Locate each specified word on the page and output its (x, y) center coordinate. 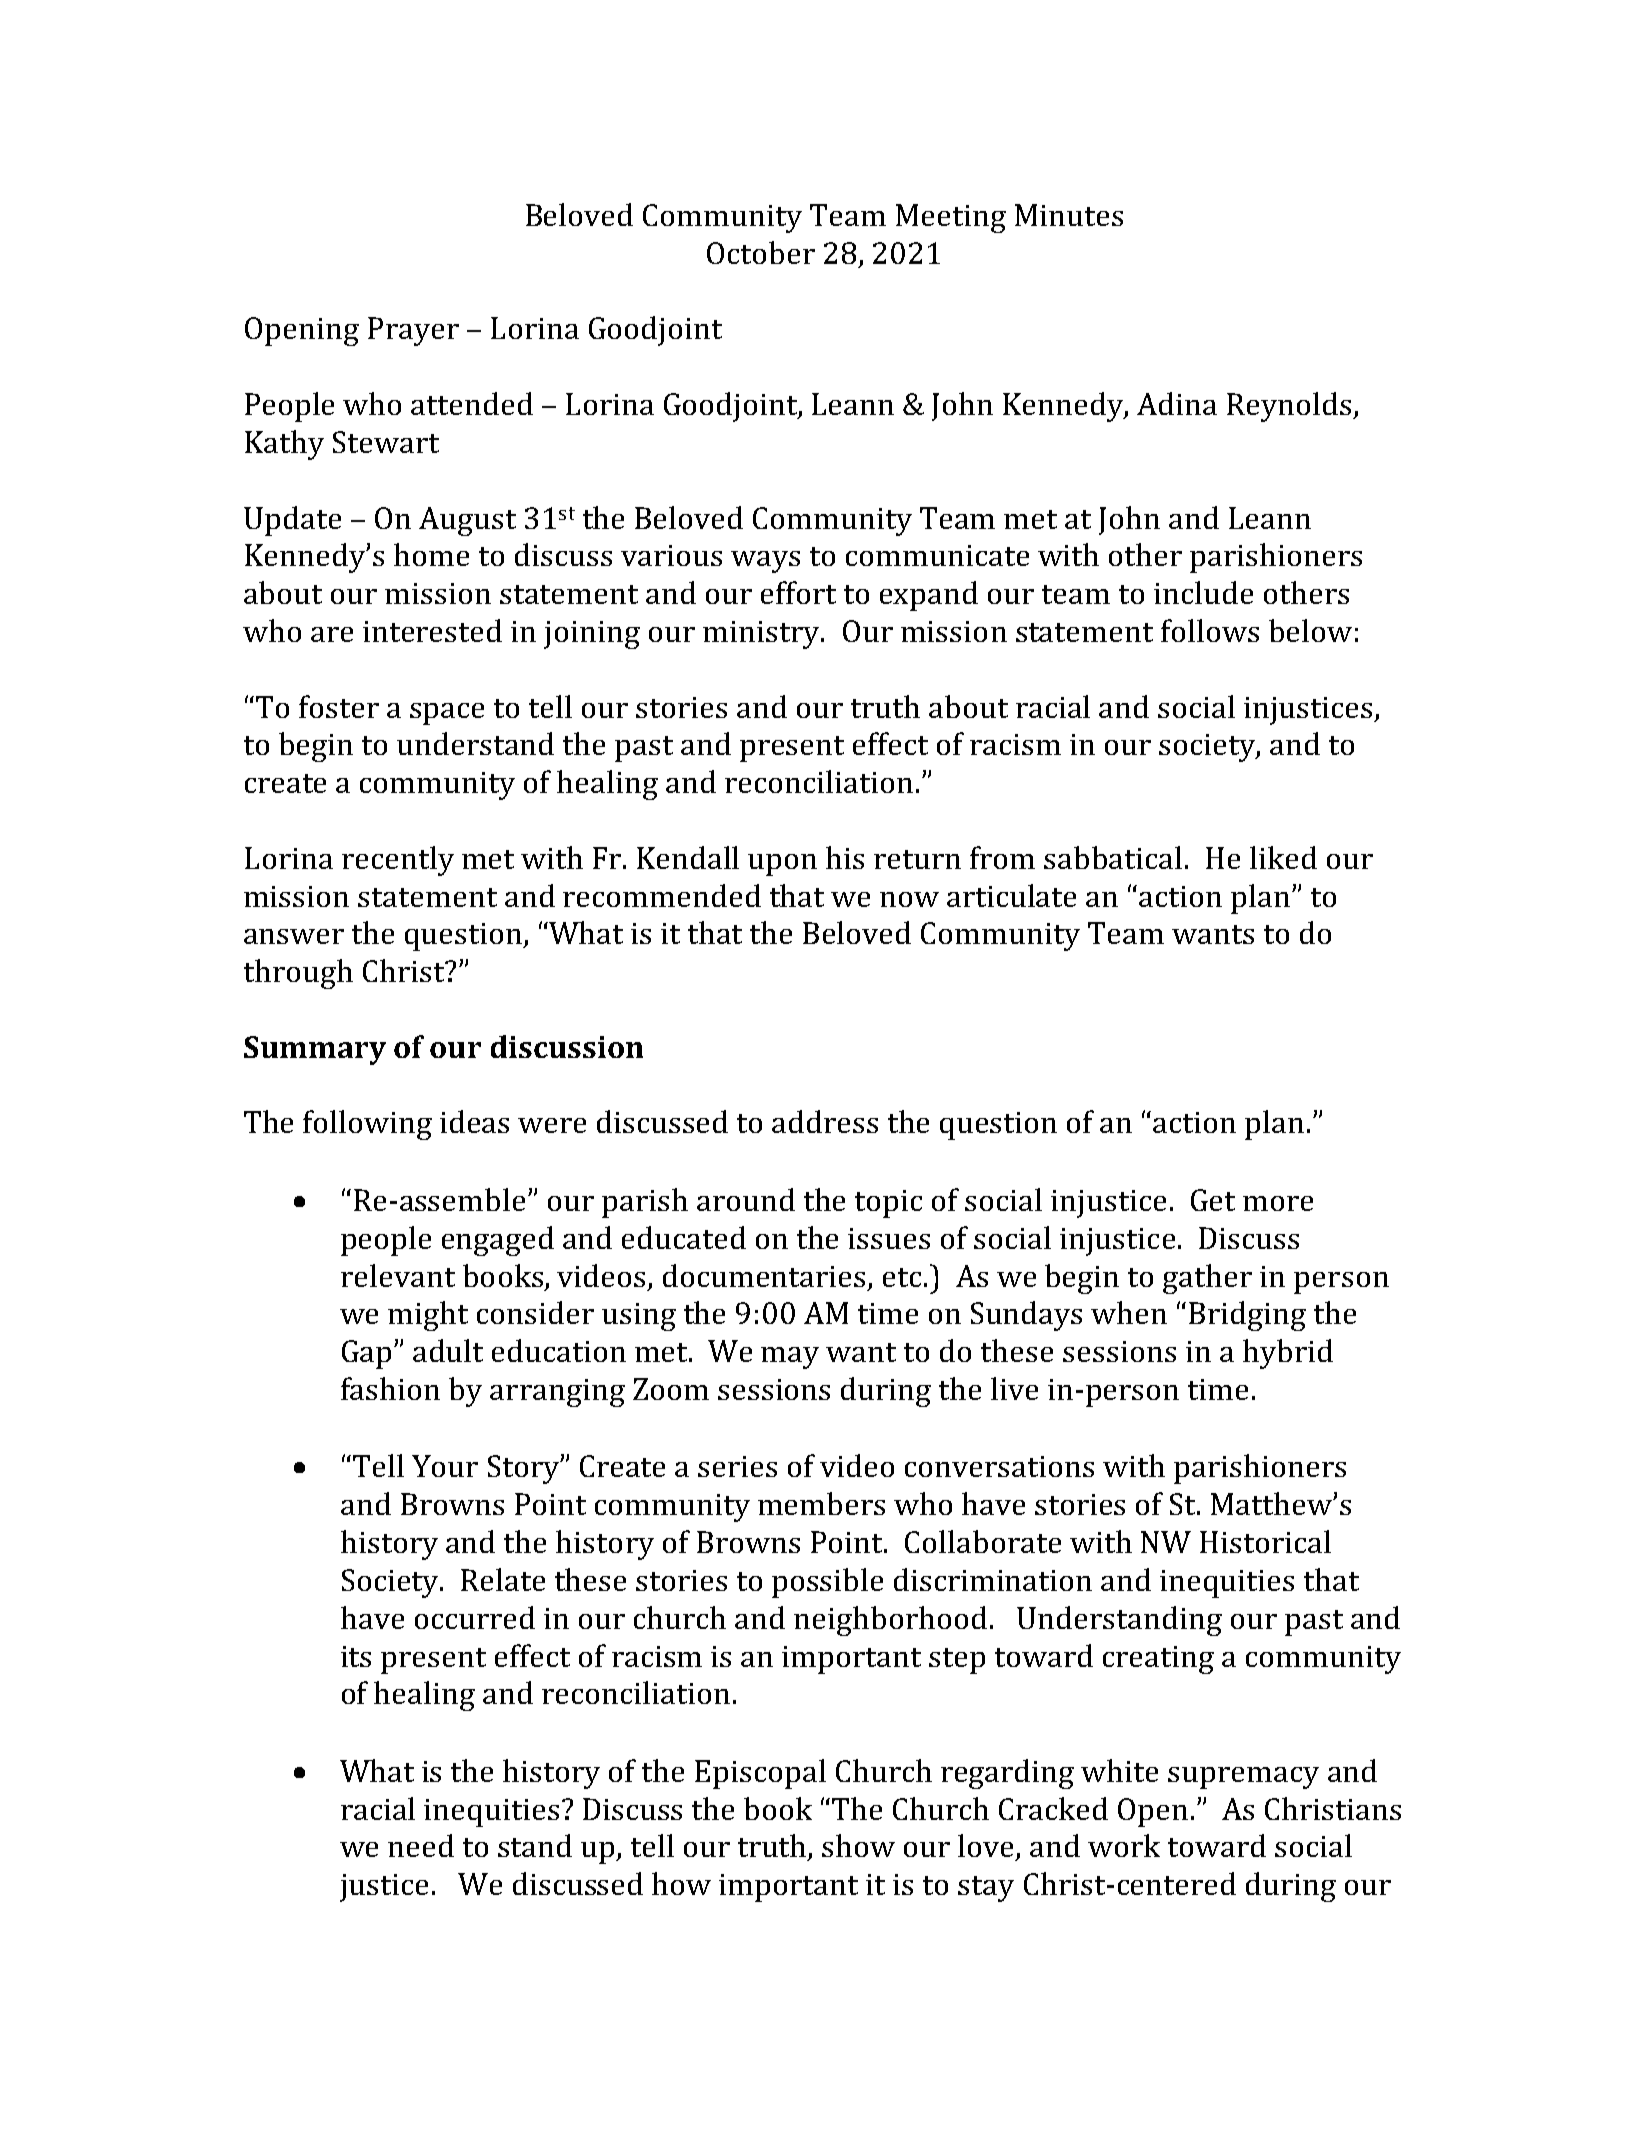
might (428, 1316)
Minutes (1069, 215)
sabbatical (1113, 857)
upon (782, 865)
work (1124, 1845)
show (858, 1845)
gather (1207, 1279)
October (761, 252)
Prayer (413, 331)
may (790, 1358)
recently (398, 861)
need (421, 1845)
